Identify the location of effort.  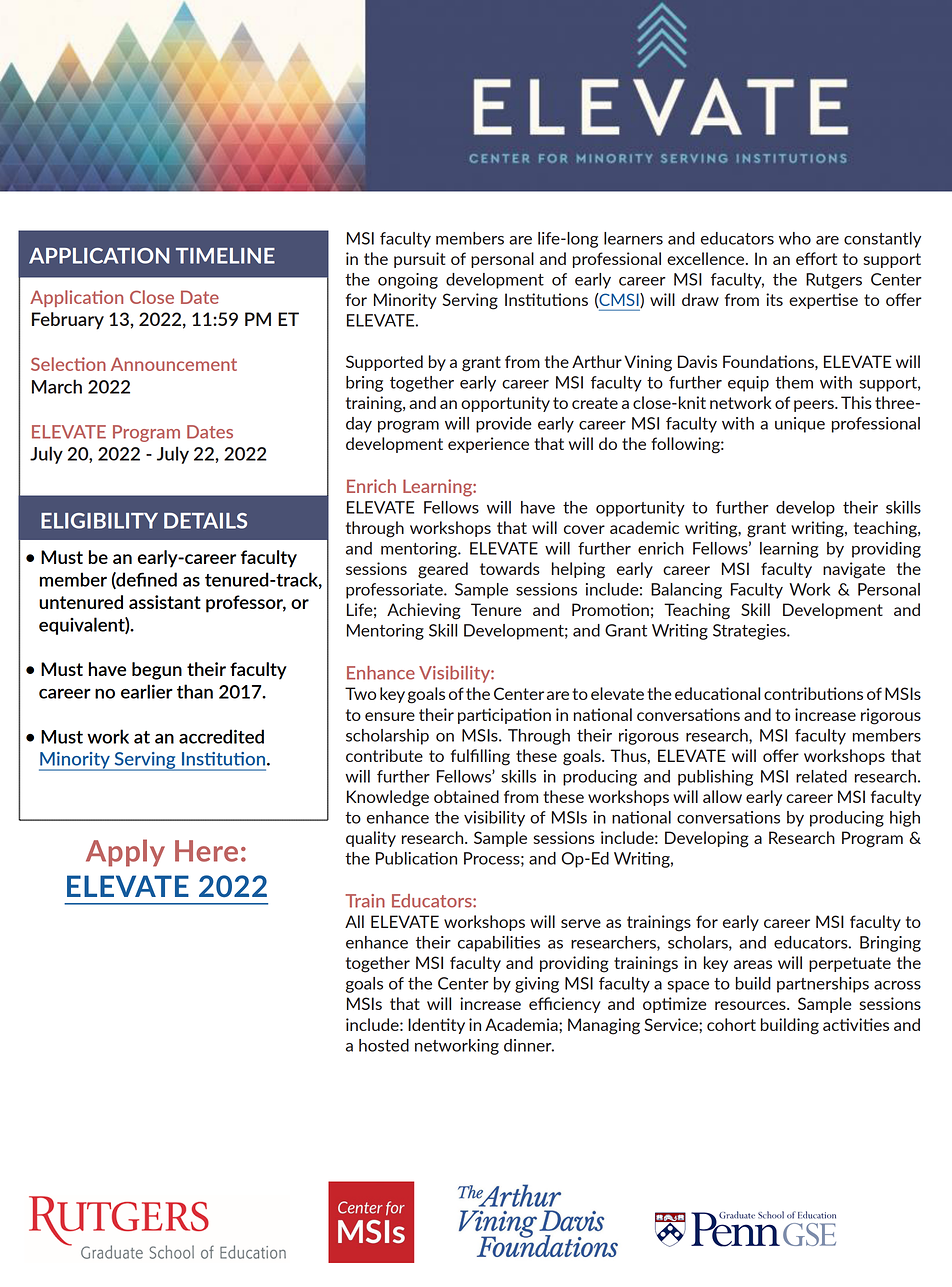
(816, 258).
